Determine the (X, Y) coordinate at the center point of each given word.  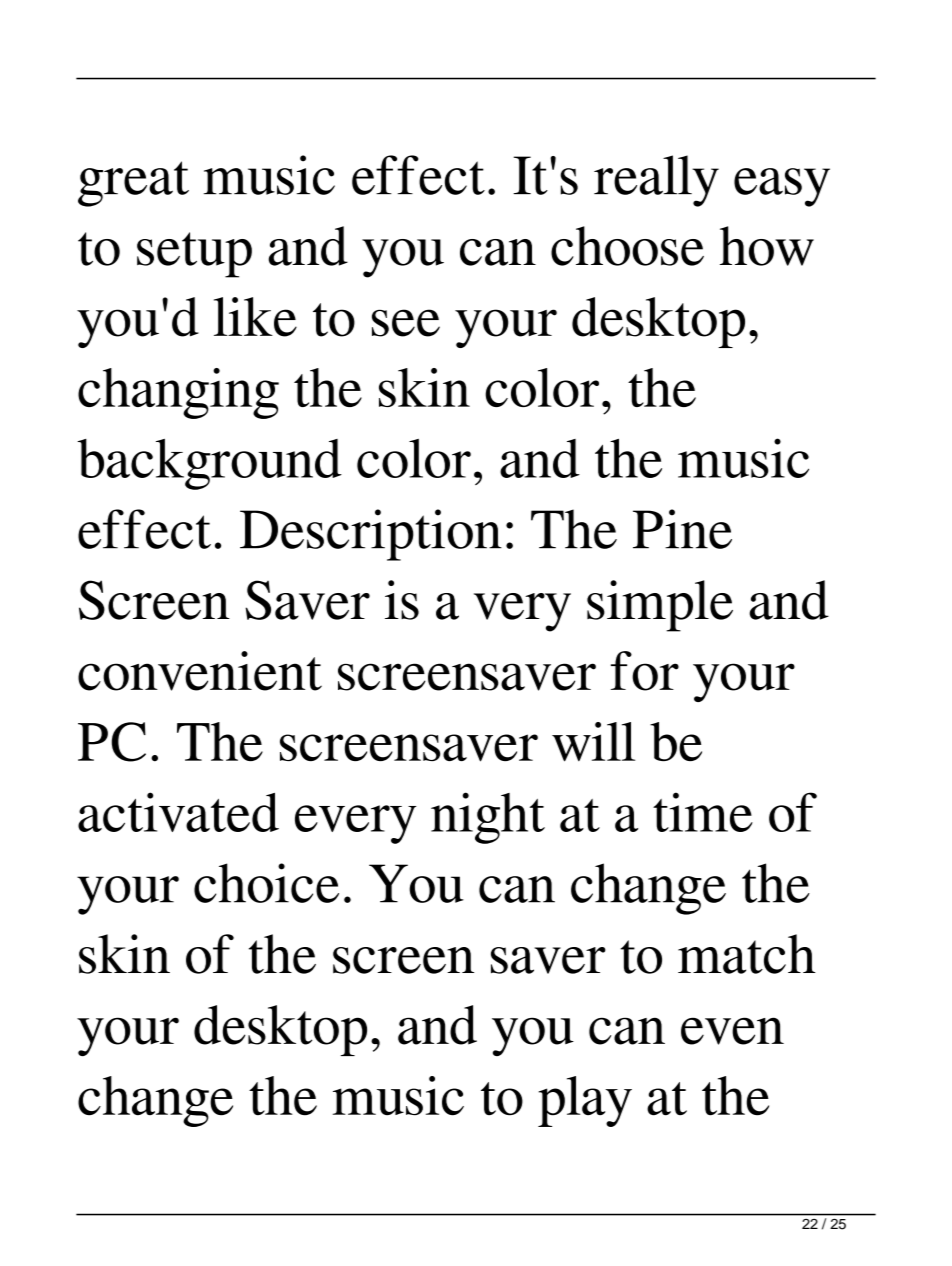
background (209, 464)
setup (194, 255)
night (488, 818)
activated (178, 812)
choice (266, 883)
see (406, 323)
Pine (682, 529)
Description (371, 535)
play (585, 1101)
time (703, 812)
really (656, 181)
